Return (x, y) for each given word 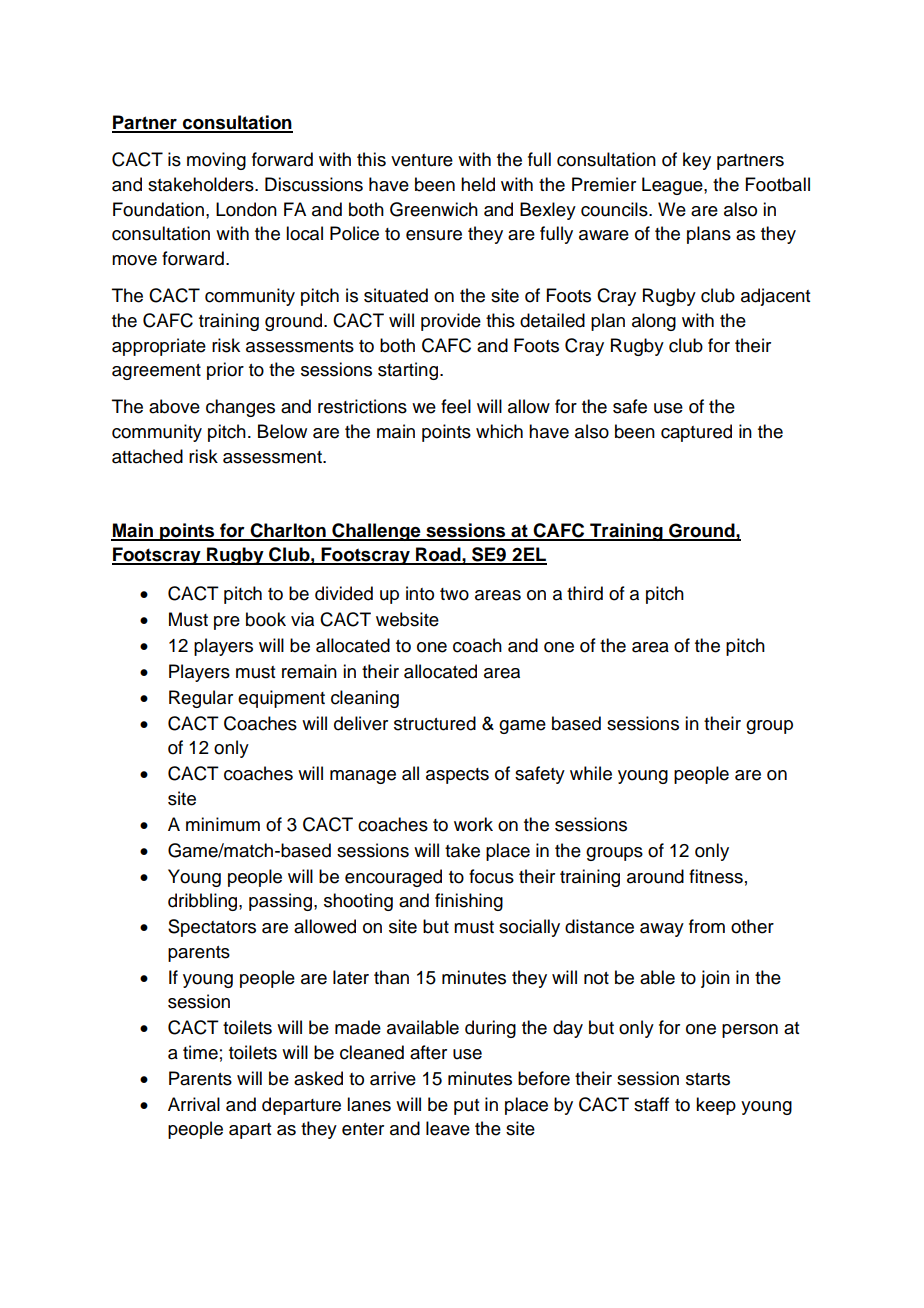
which (499, 431)
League (673, 186)
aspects (457, 776)
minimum (223, 824)
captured (696, 433)
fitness (716, 876)
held (478, 184)
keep (716, 1106)
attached (147, 456)
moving (216, 161)
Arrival (194, 1104)
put (466, 1107)
